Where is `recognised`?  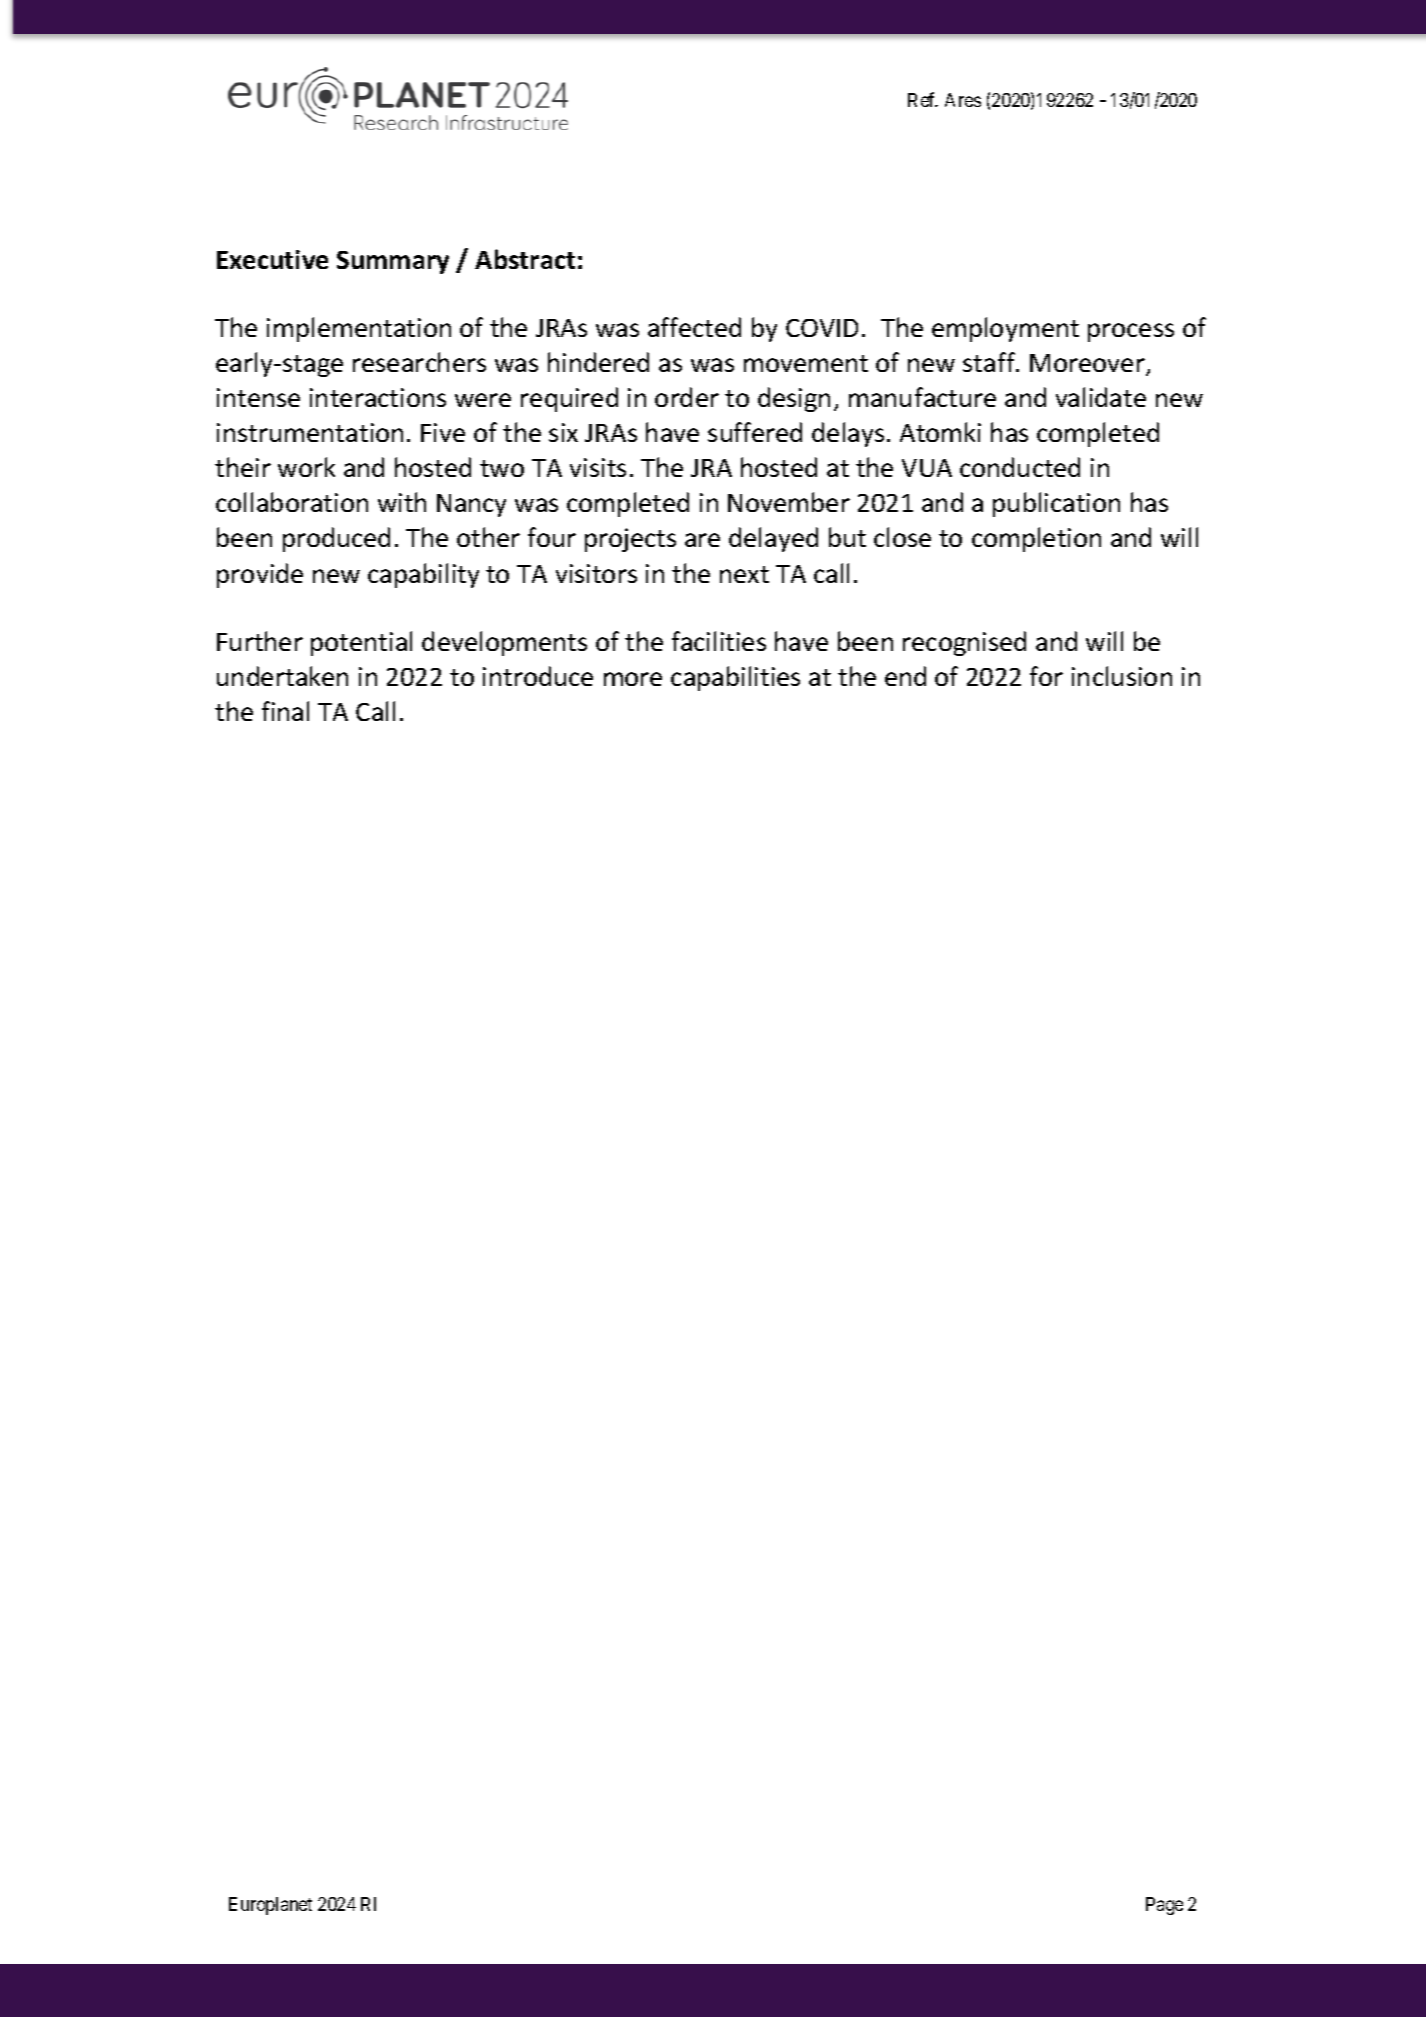 recognised is located at coordinates (964, 643).
